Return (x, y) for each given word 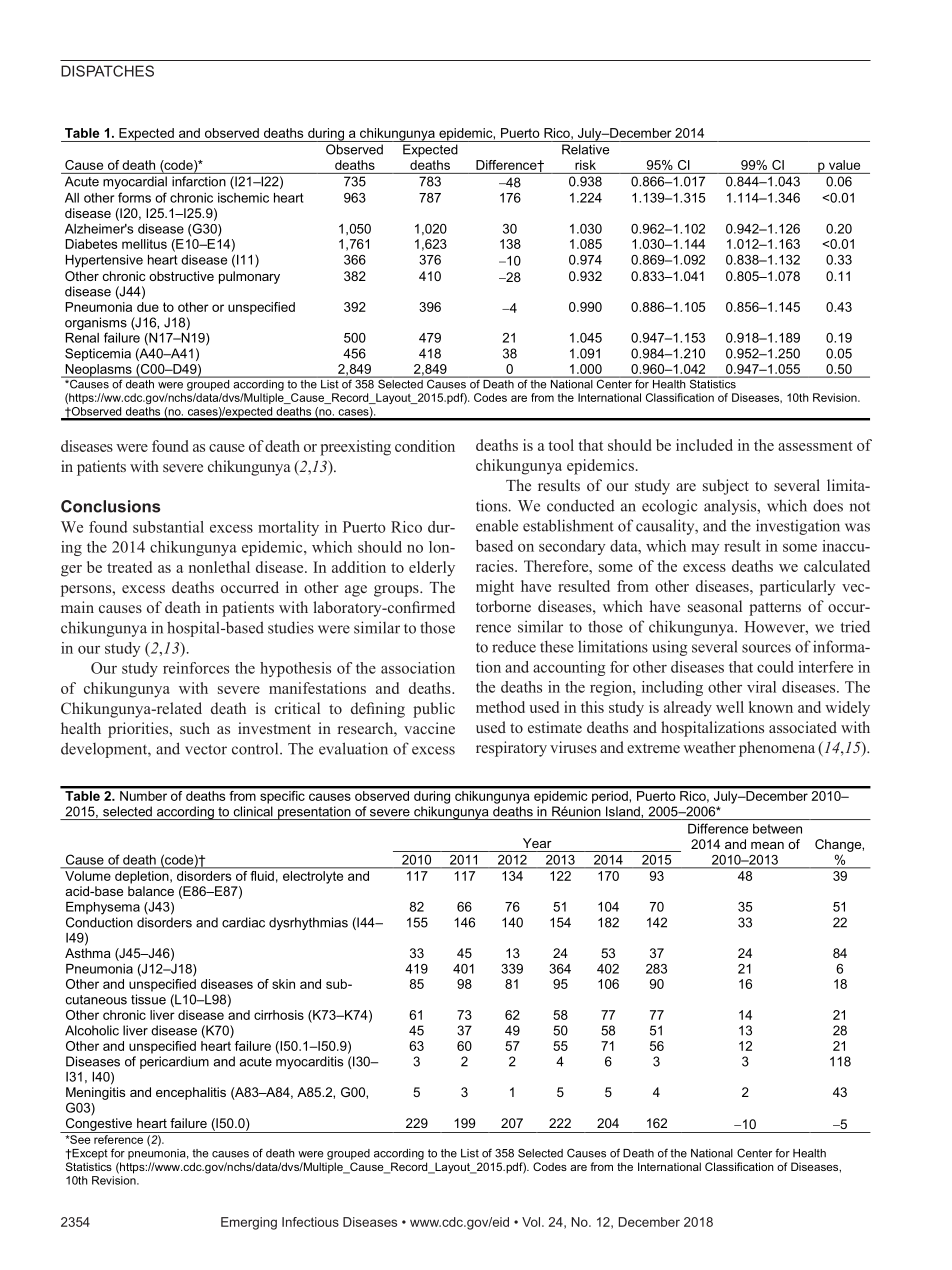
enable (497, 525)
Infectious (310, 1222)
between (777, 829)
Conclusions (111, 506)
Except (89, 1154)
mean (767, 845)
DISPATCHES (107, 71)
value (844, 165)
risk (585, 165)
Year (537, 843)
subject (726, 487)
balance (151, 891)
